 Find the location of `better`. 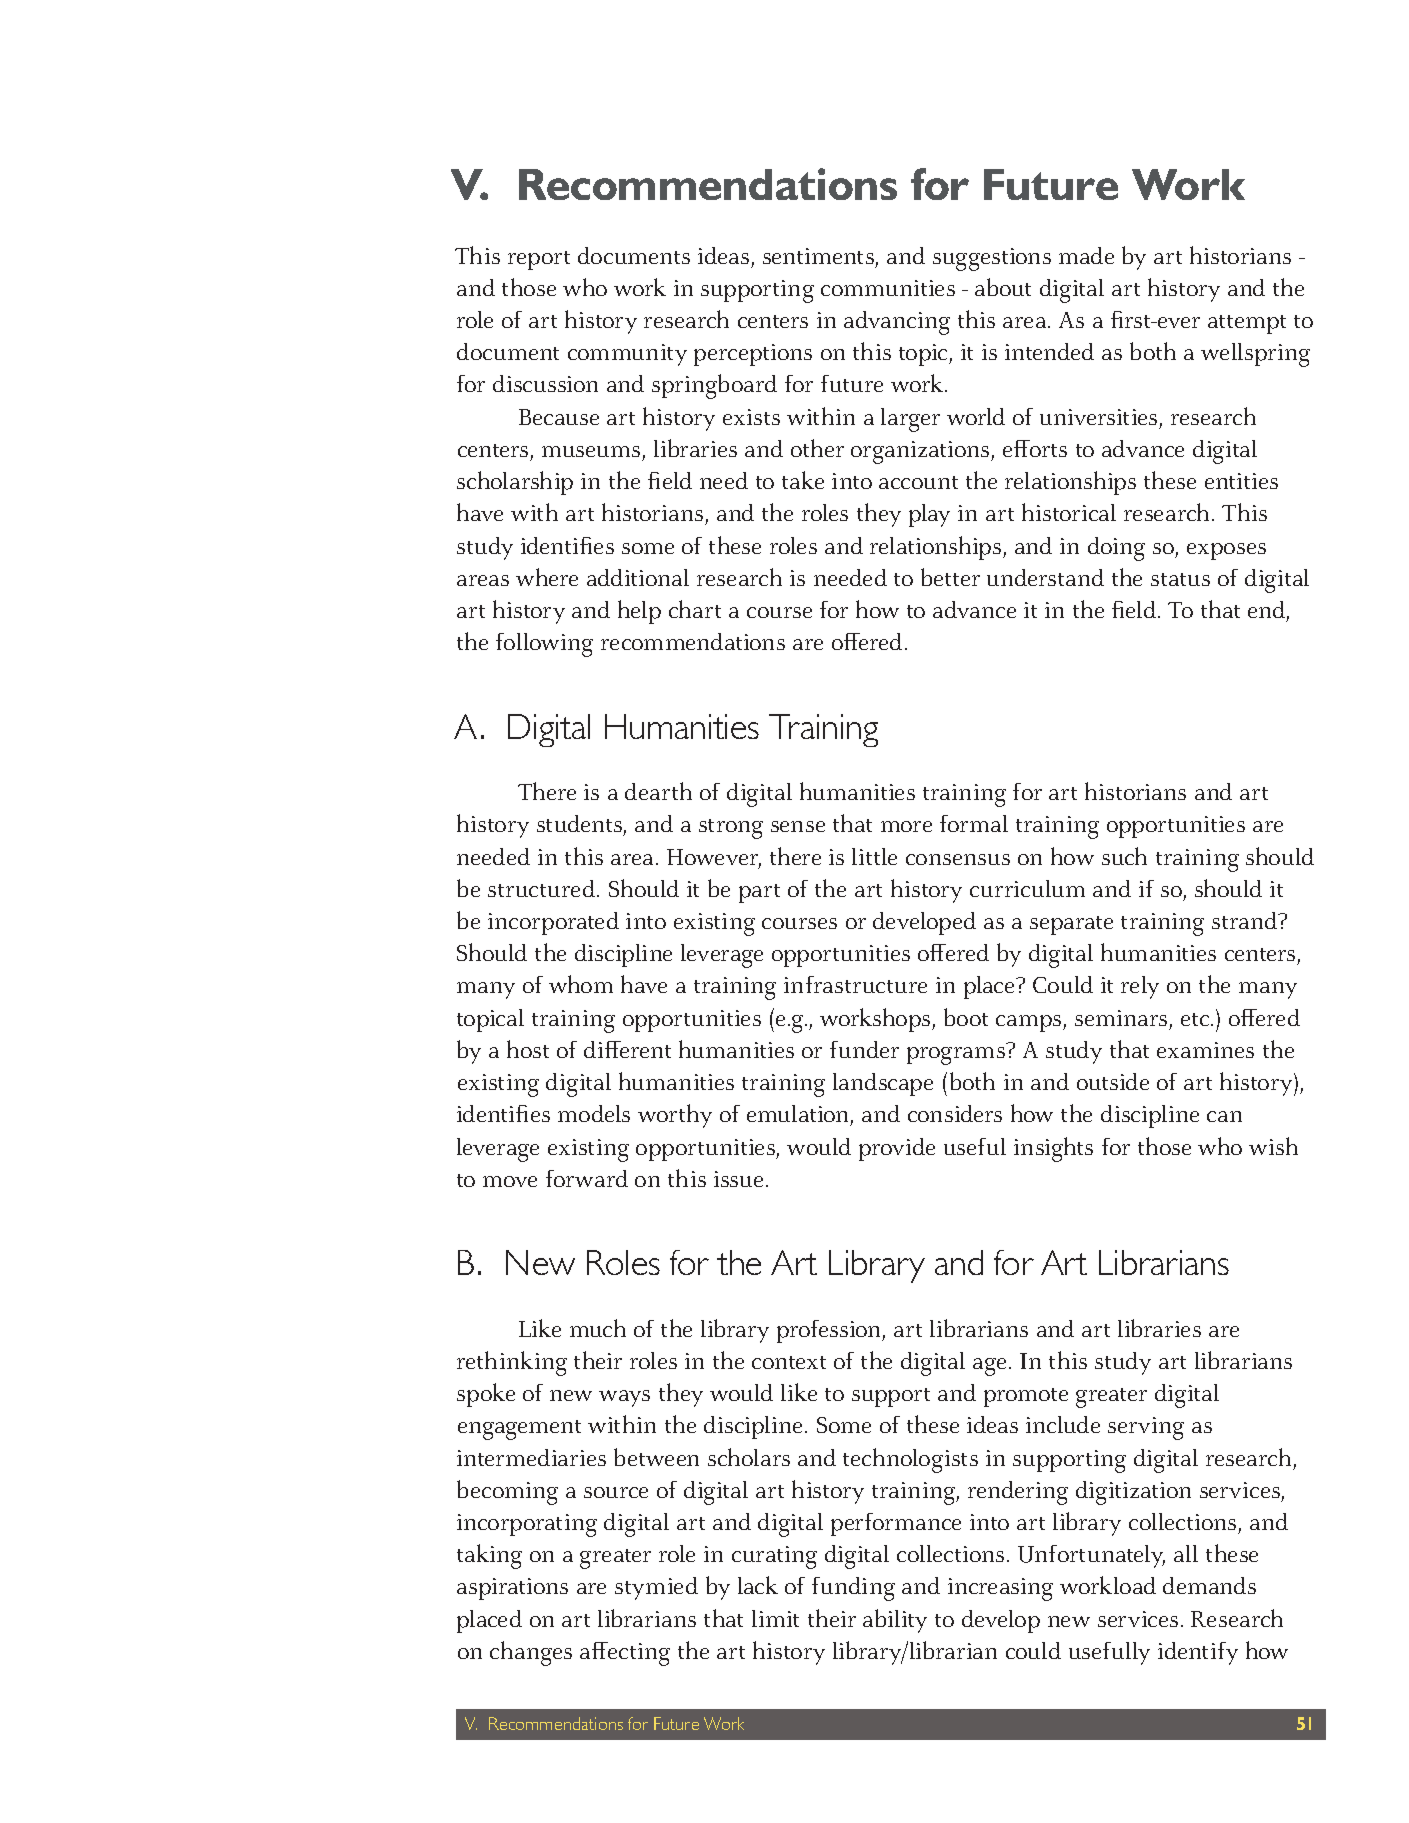

better is located at coordinates (950, 577).
